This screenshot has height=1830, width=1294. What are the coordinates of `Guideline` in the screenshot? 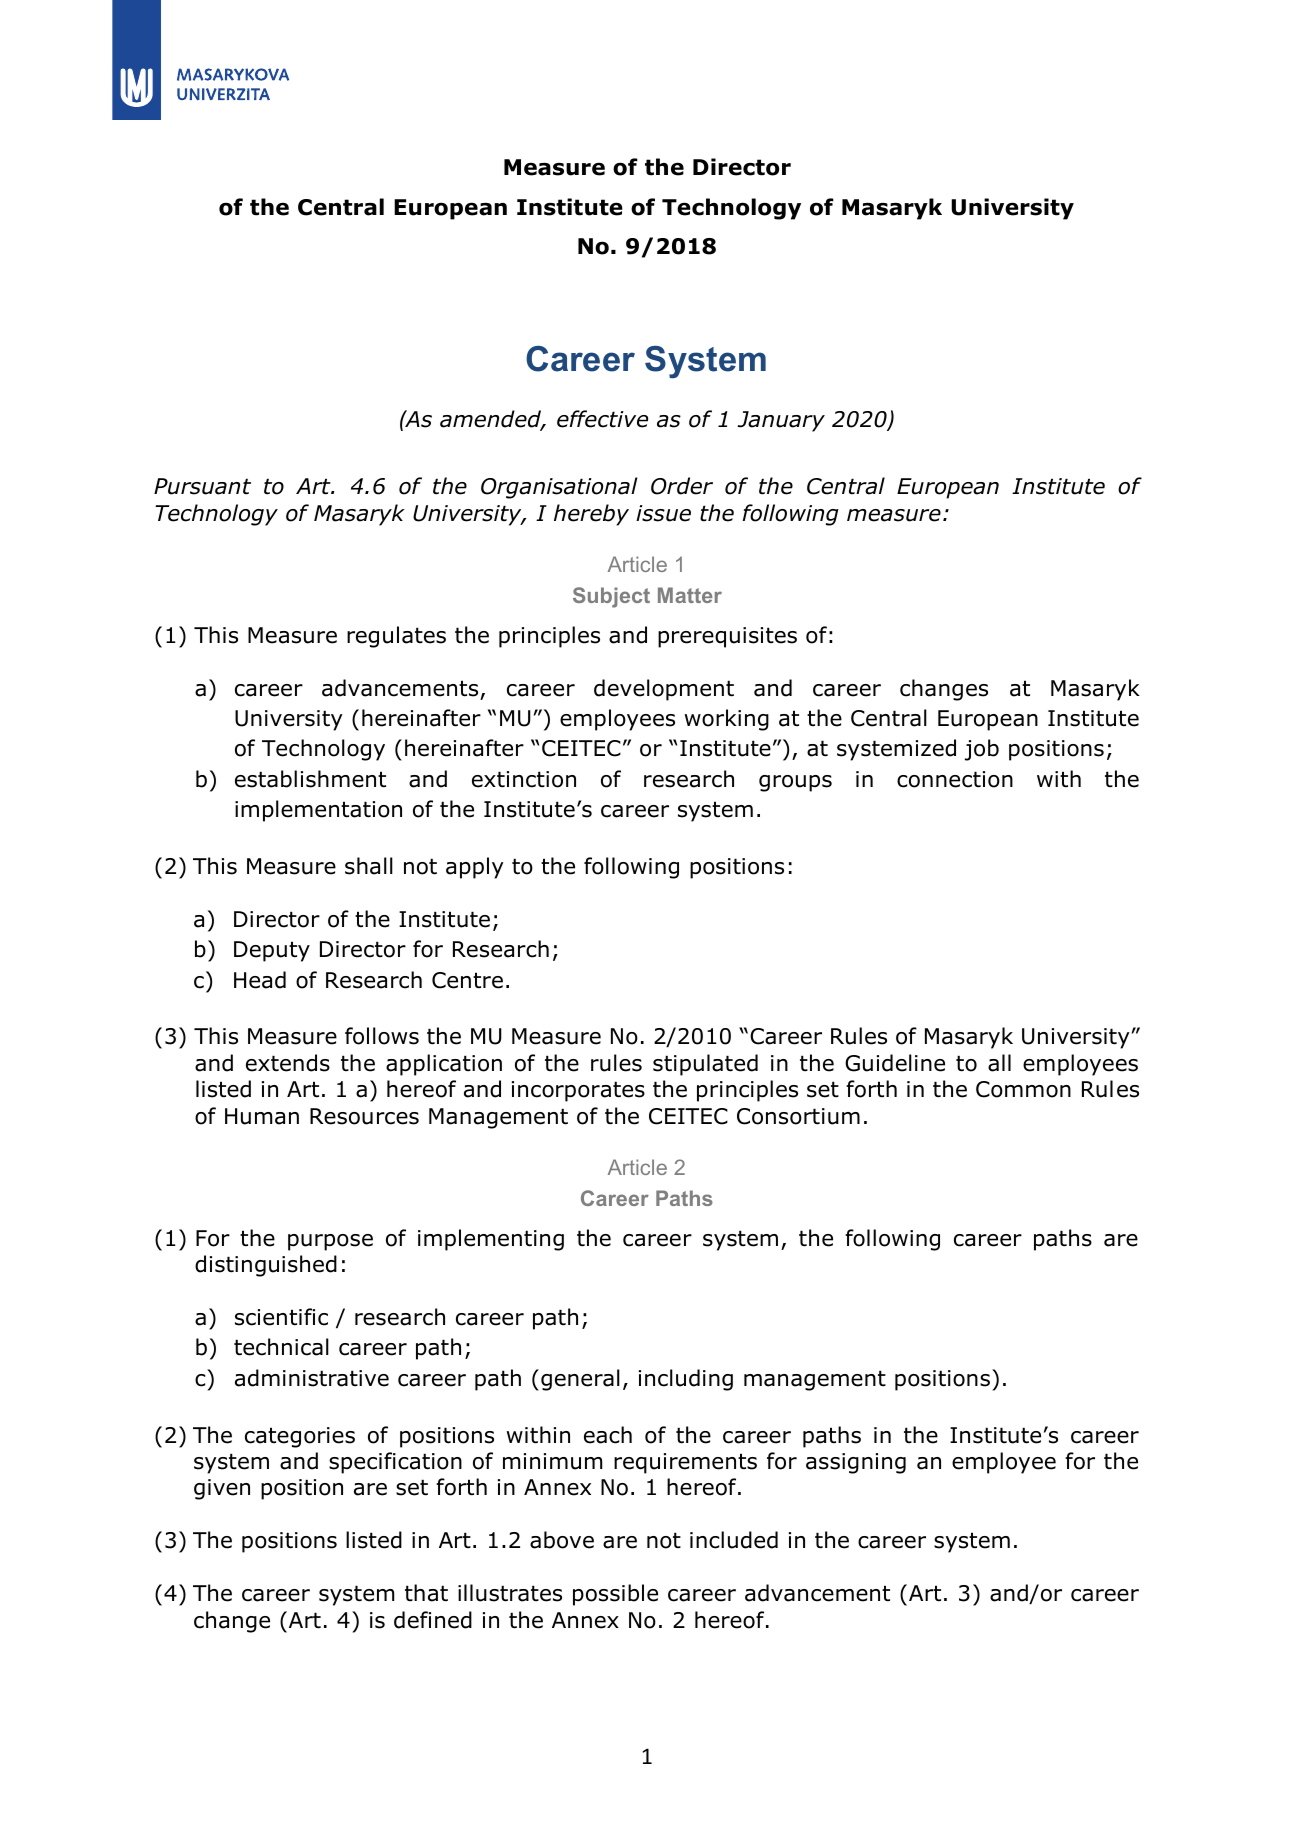 It's located at (895, 1063).
